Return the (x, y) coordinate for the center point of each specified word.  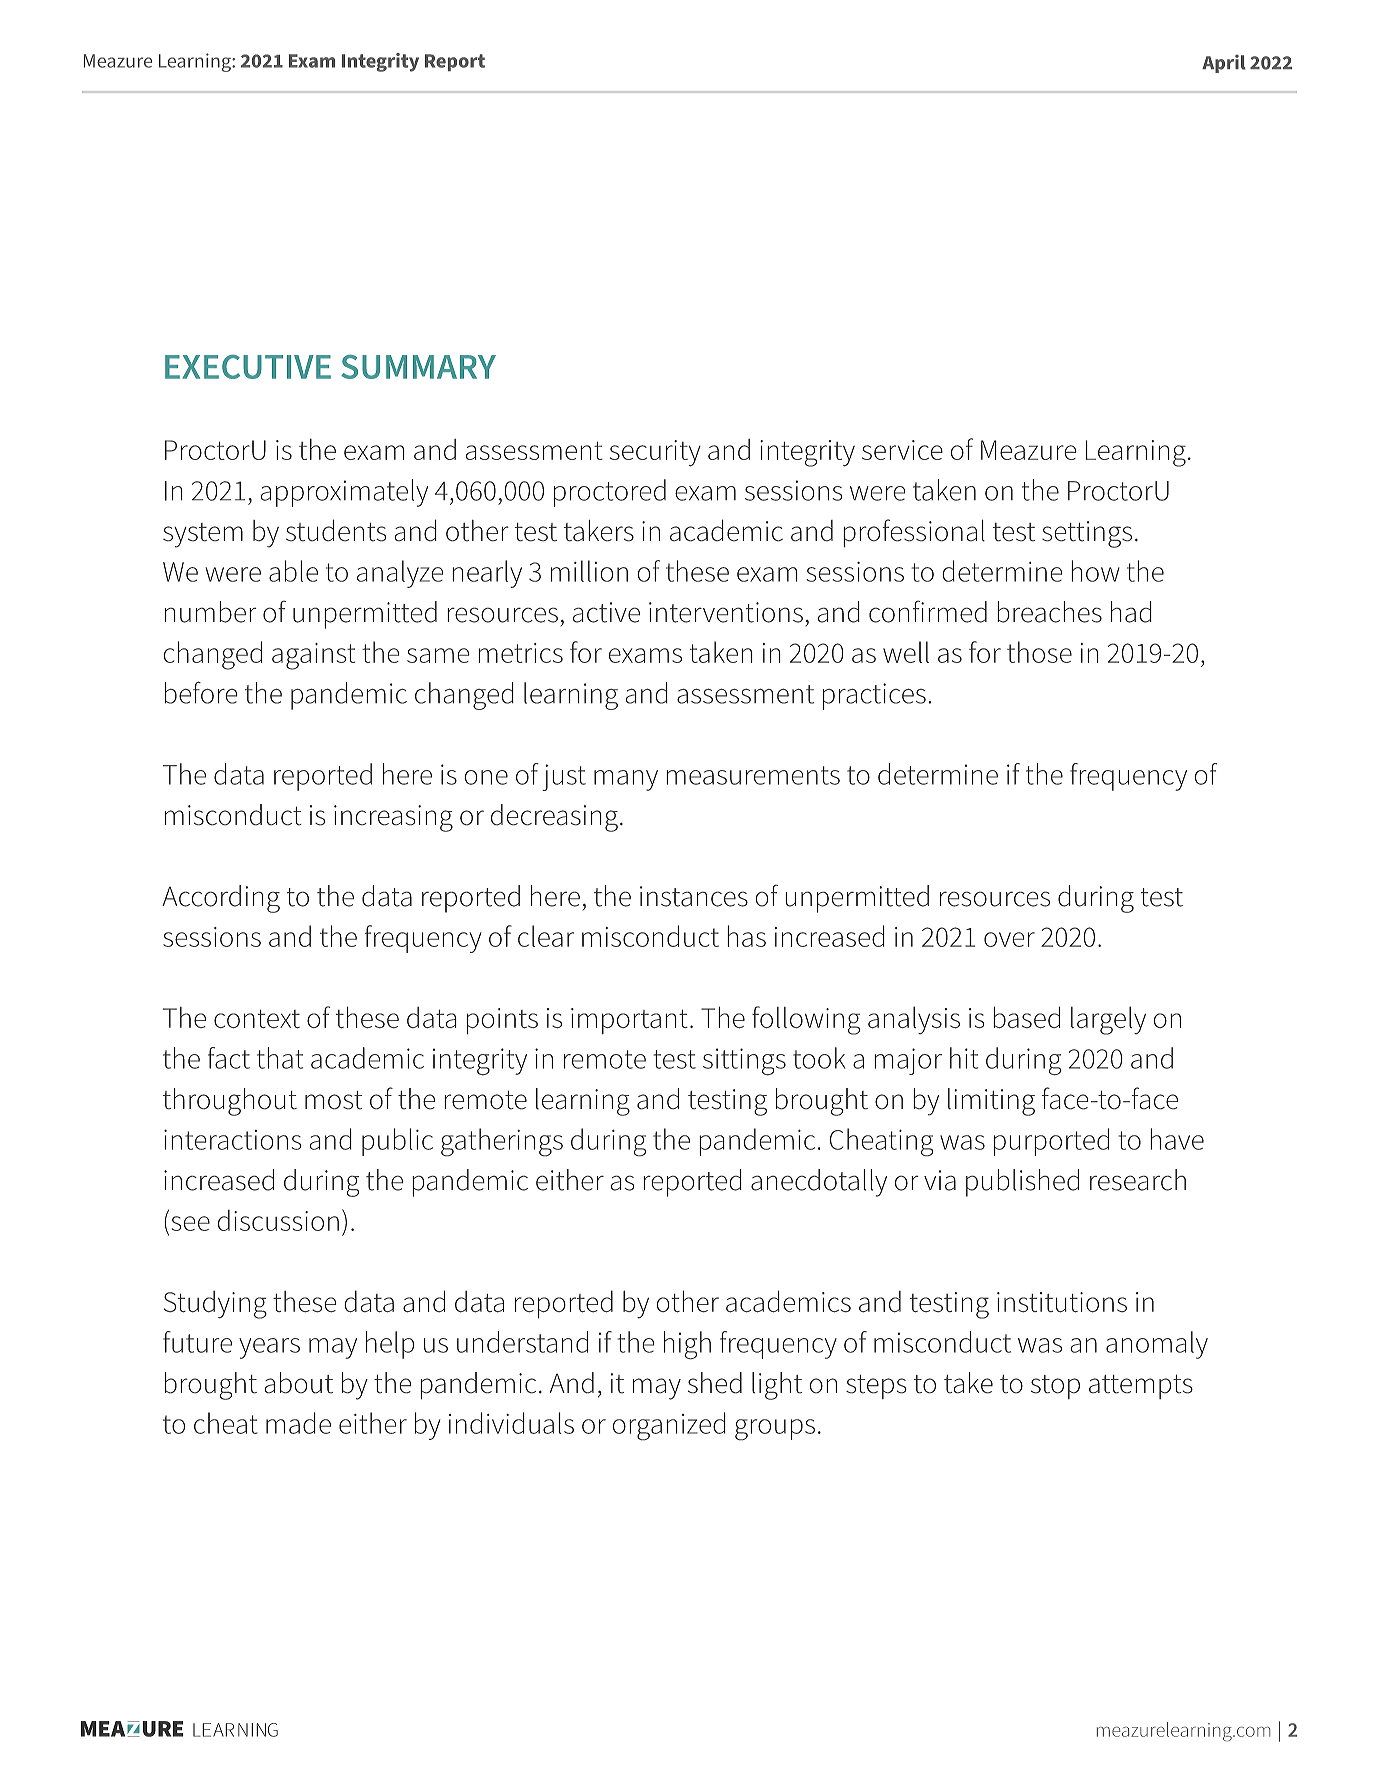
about (298, 1383)
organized (669, 1426)
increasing (393, 818)
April (1224, 64)
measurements (753, 775)
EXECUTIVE (248, 366)
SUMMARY (418, 366)
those (1039, 652)
